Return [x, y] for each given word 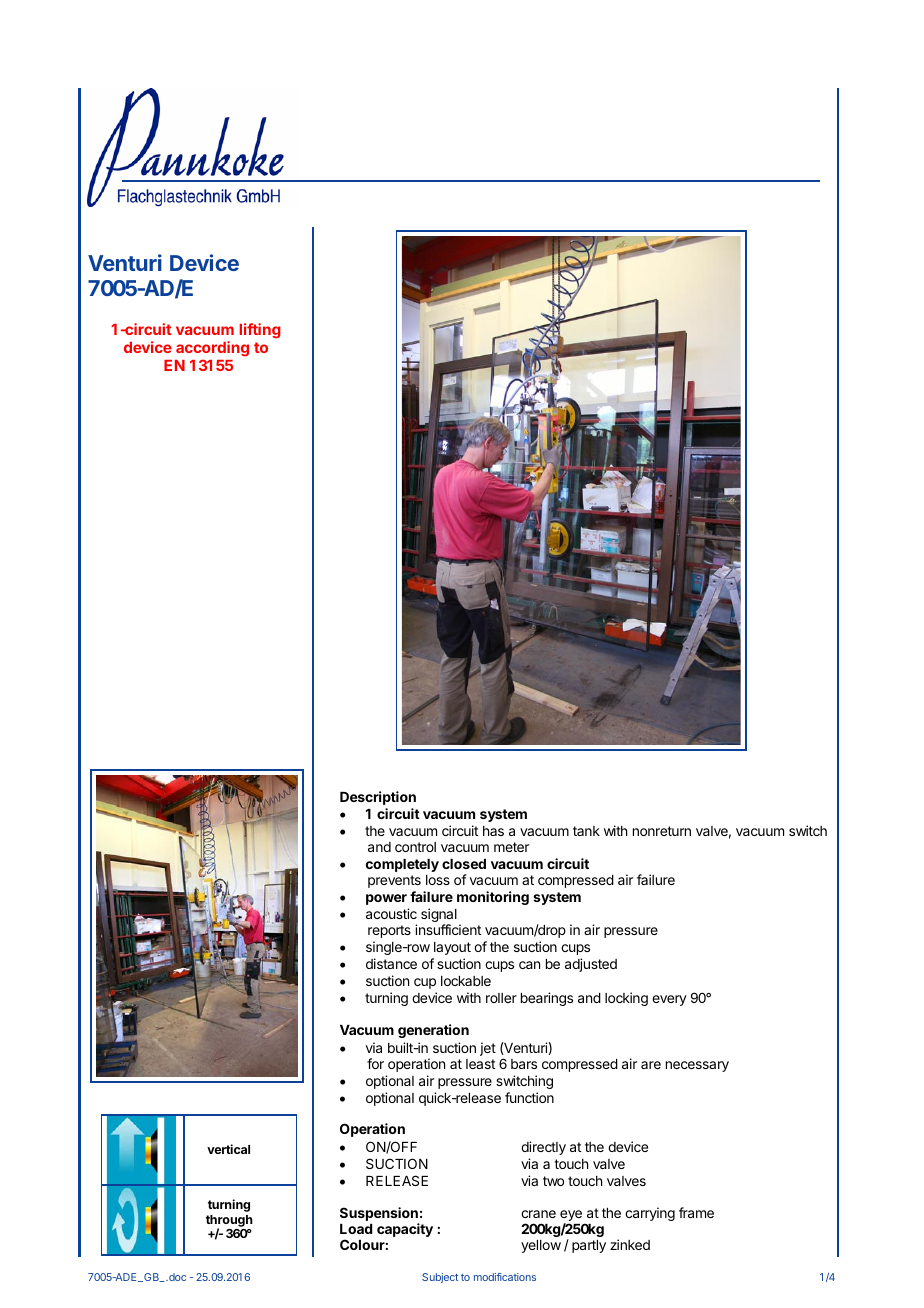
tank [586, 831]
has [493, 831]
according [212, 349]
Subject [440, 1278]
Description [378, 798]
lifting [260, 331]
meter [511, 847]
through [229, 1222]
